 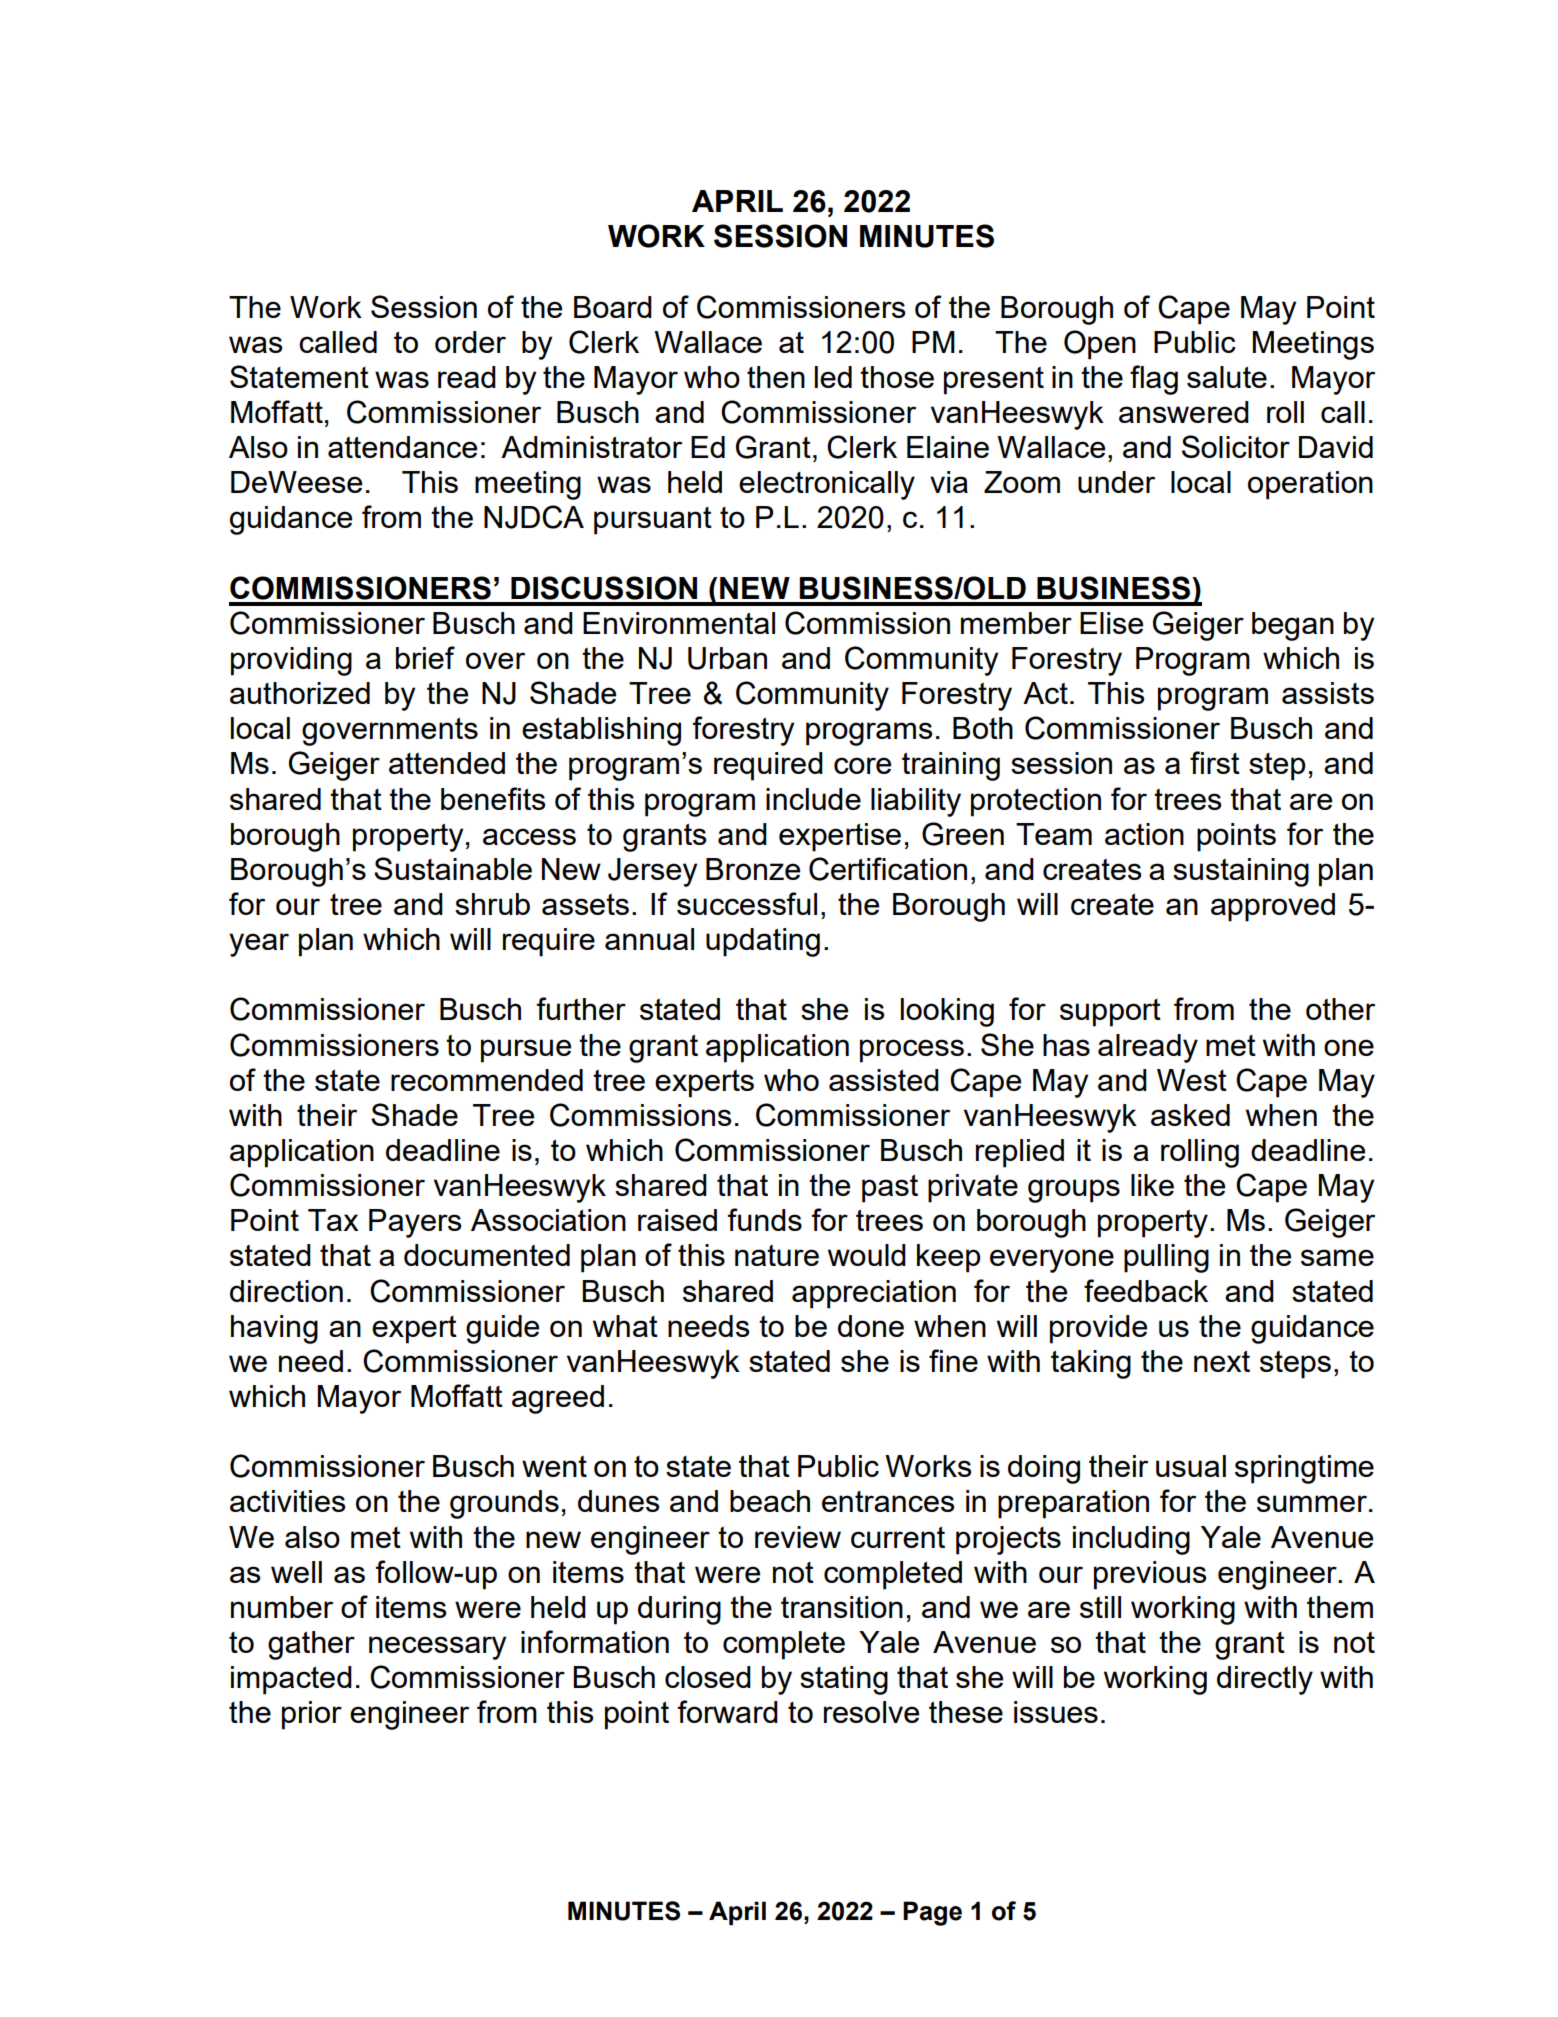 What do you see at coordinates (1227, 377) in the screenshot?
I see `salute` at bounding box center [1227, 377].
